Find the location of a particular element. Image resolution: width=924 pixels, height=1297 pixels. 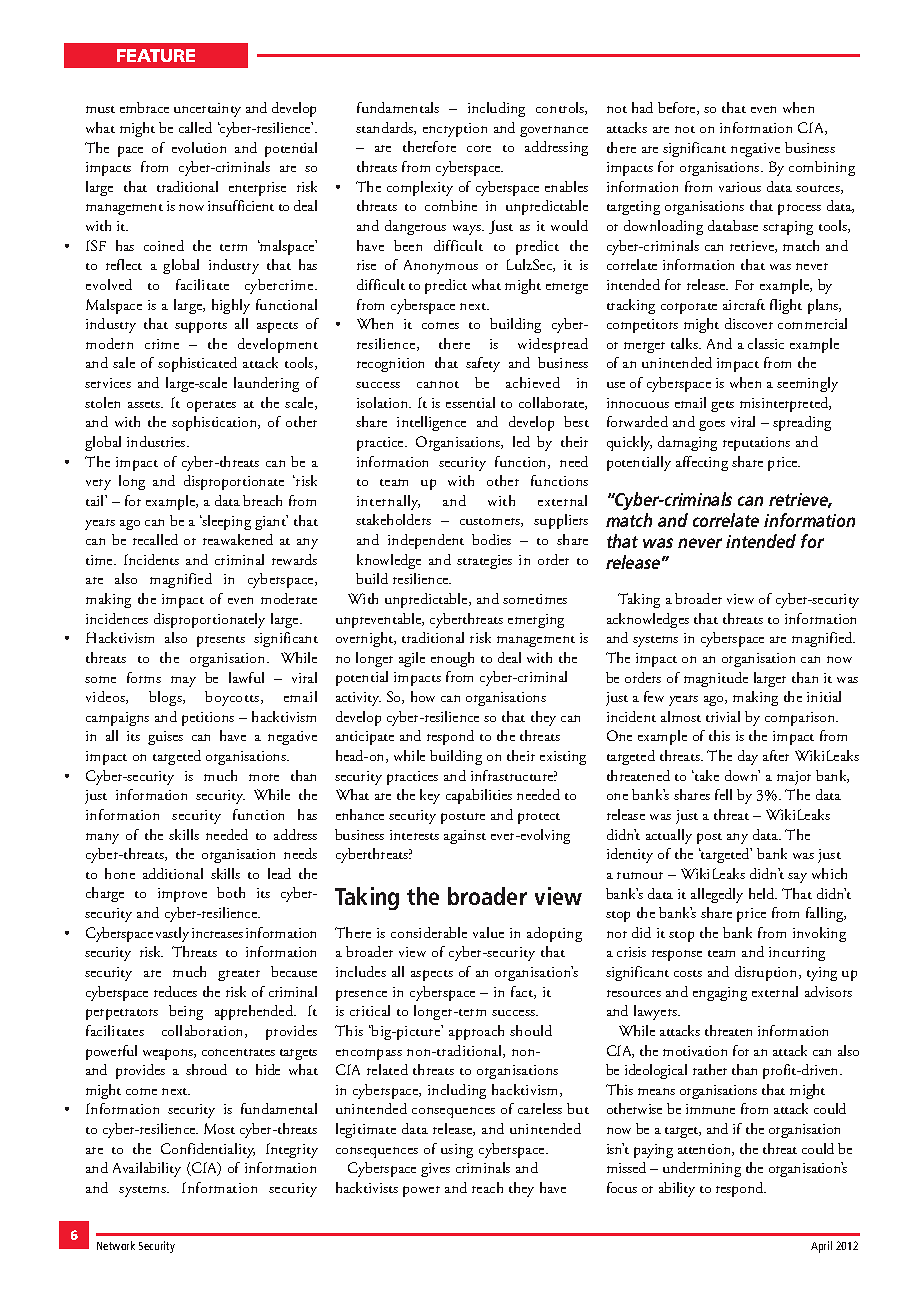

uncertainty is located at coordinates (207, 110).
